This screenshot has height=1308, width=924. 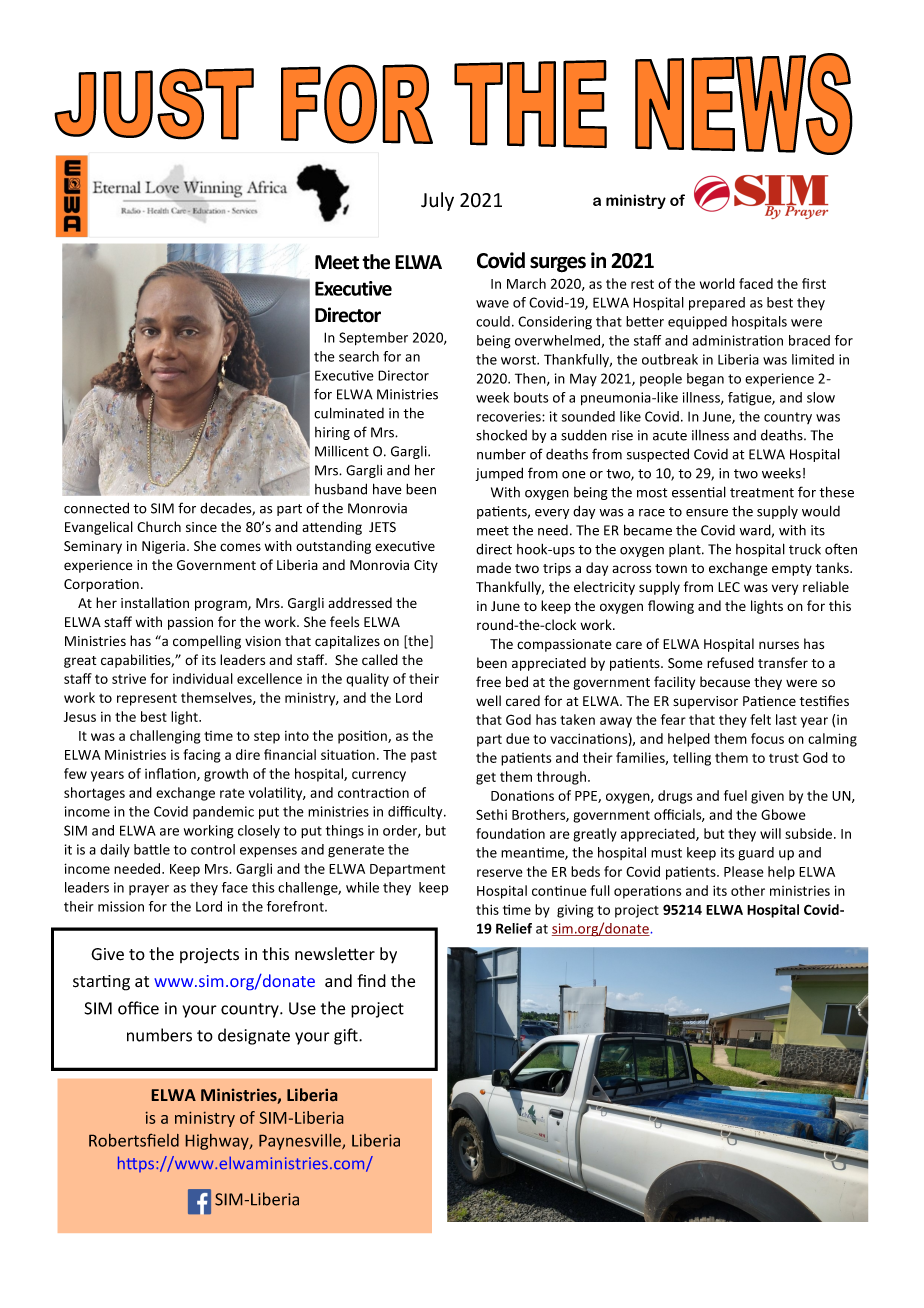 I want to click on July, so click(x=437, y=201).
